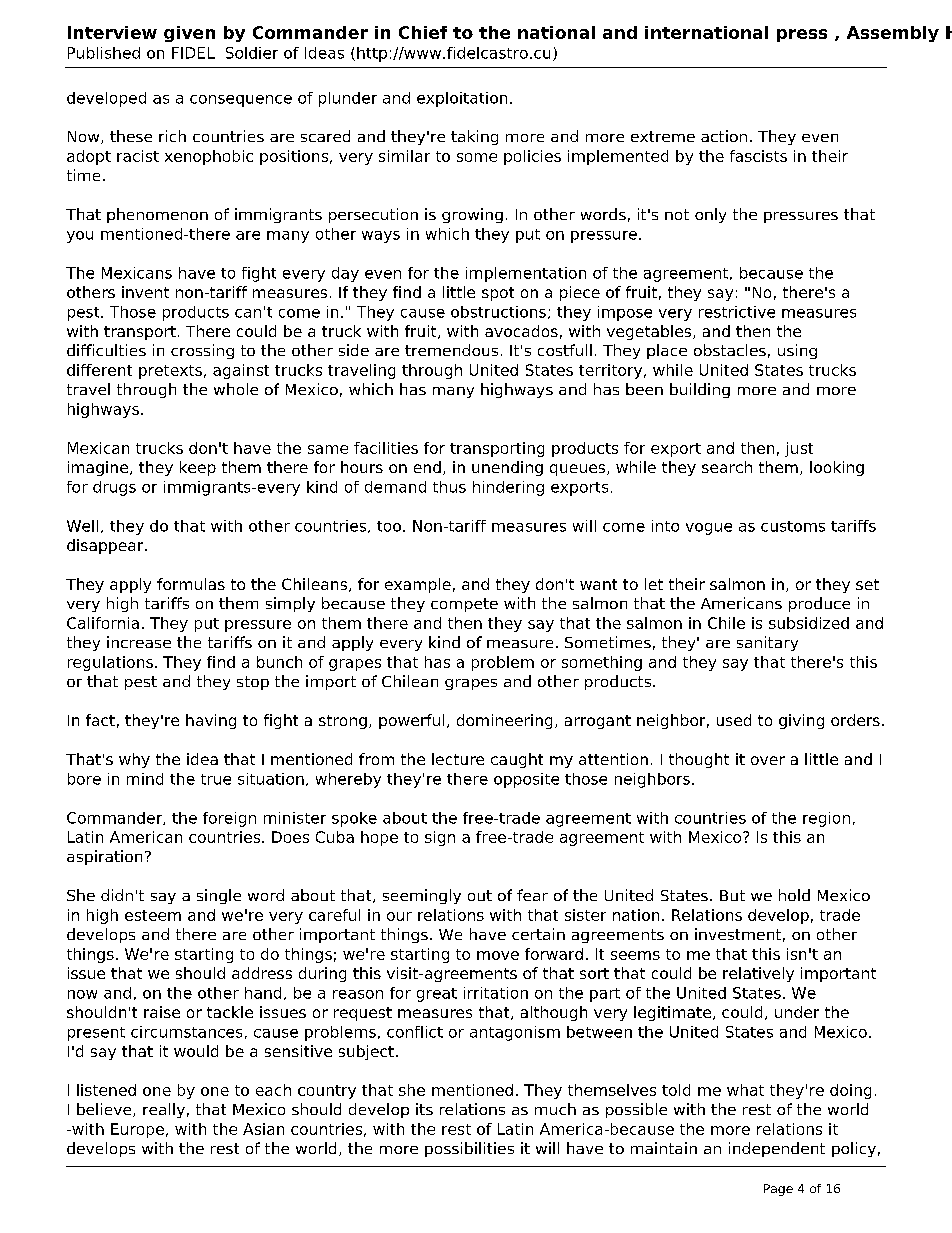 This screenshot has width=952, height=1233. What do you see at coordinates (809, 623) in the screenshot?
I see `subsidized` at bounding box center [809, 623].
